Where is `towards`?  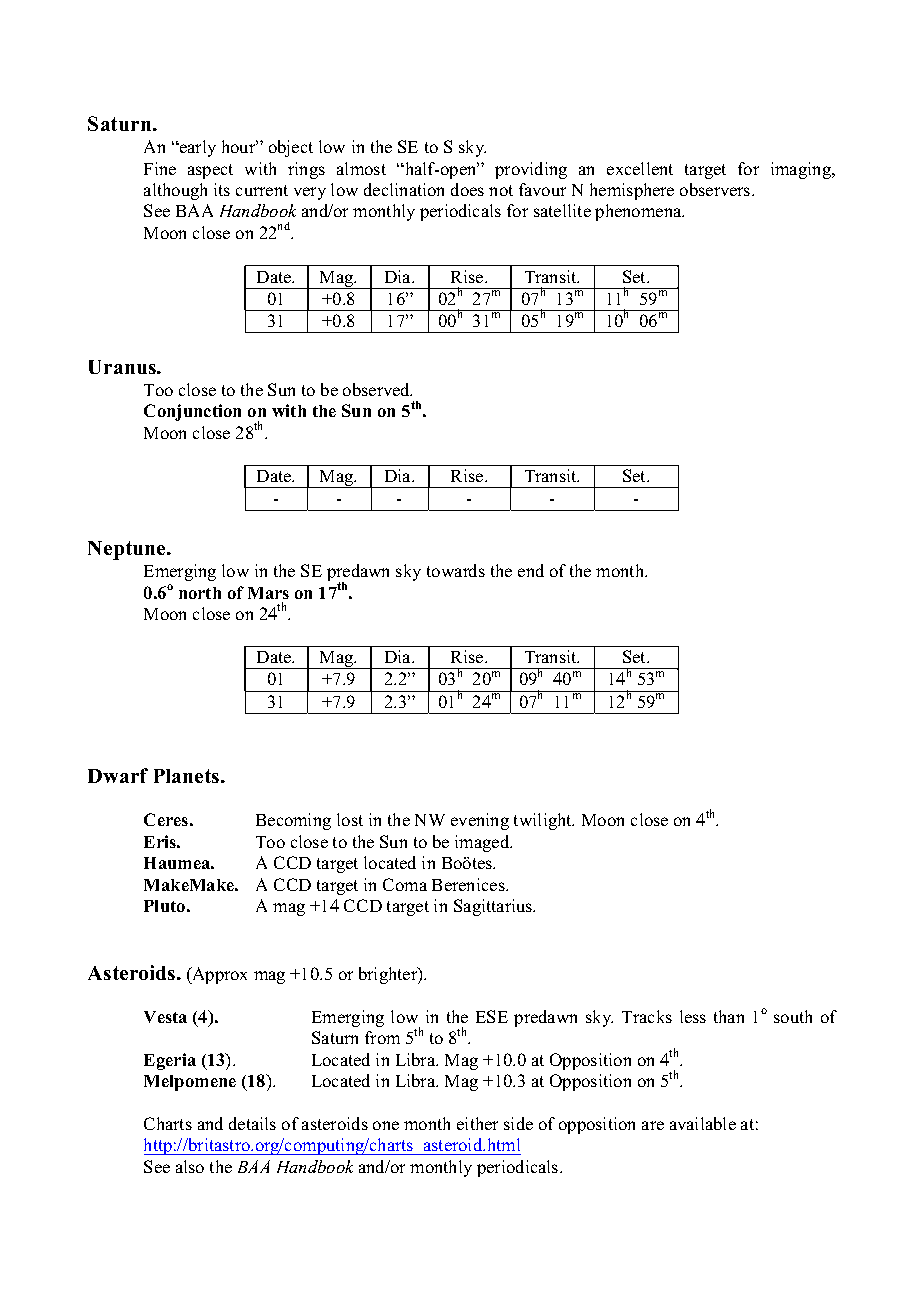 towards is located at coordinates (456, 570).
